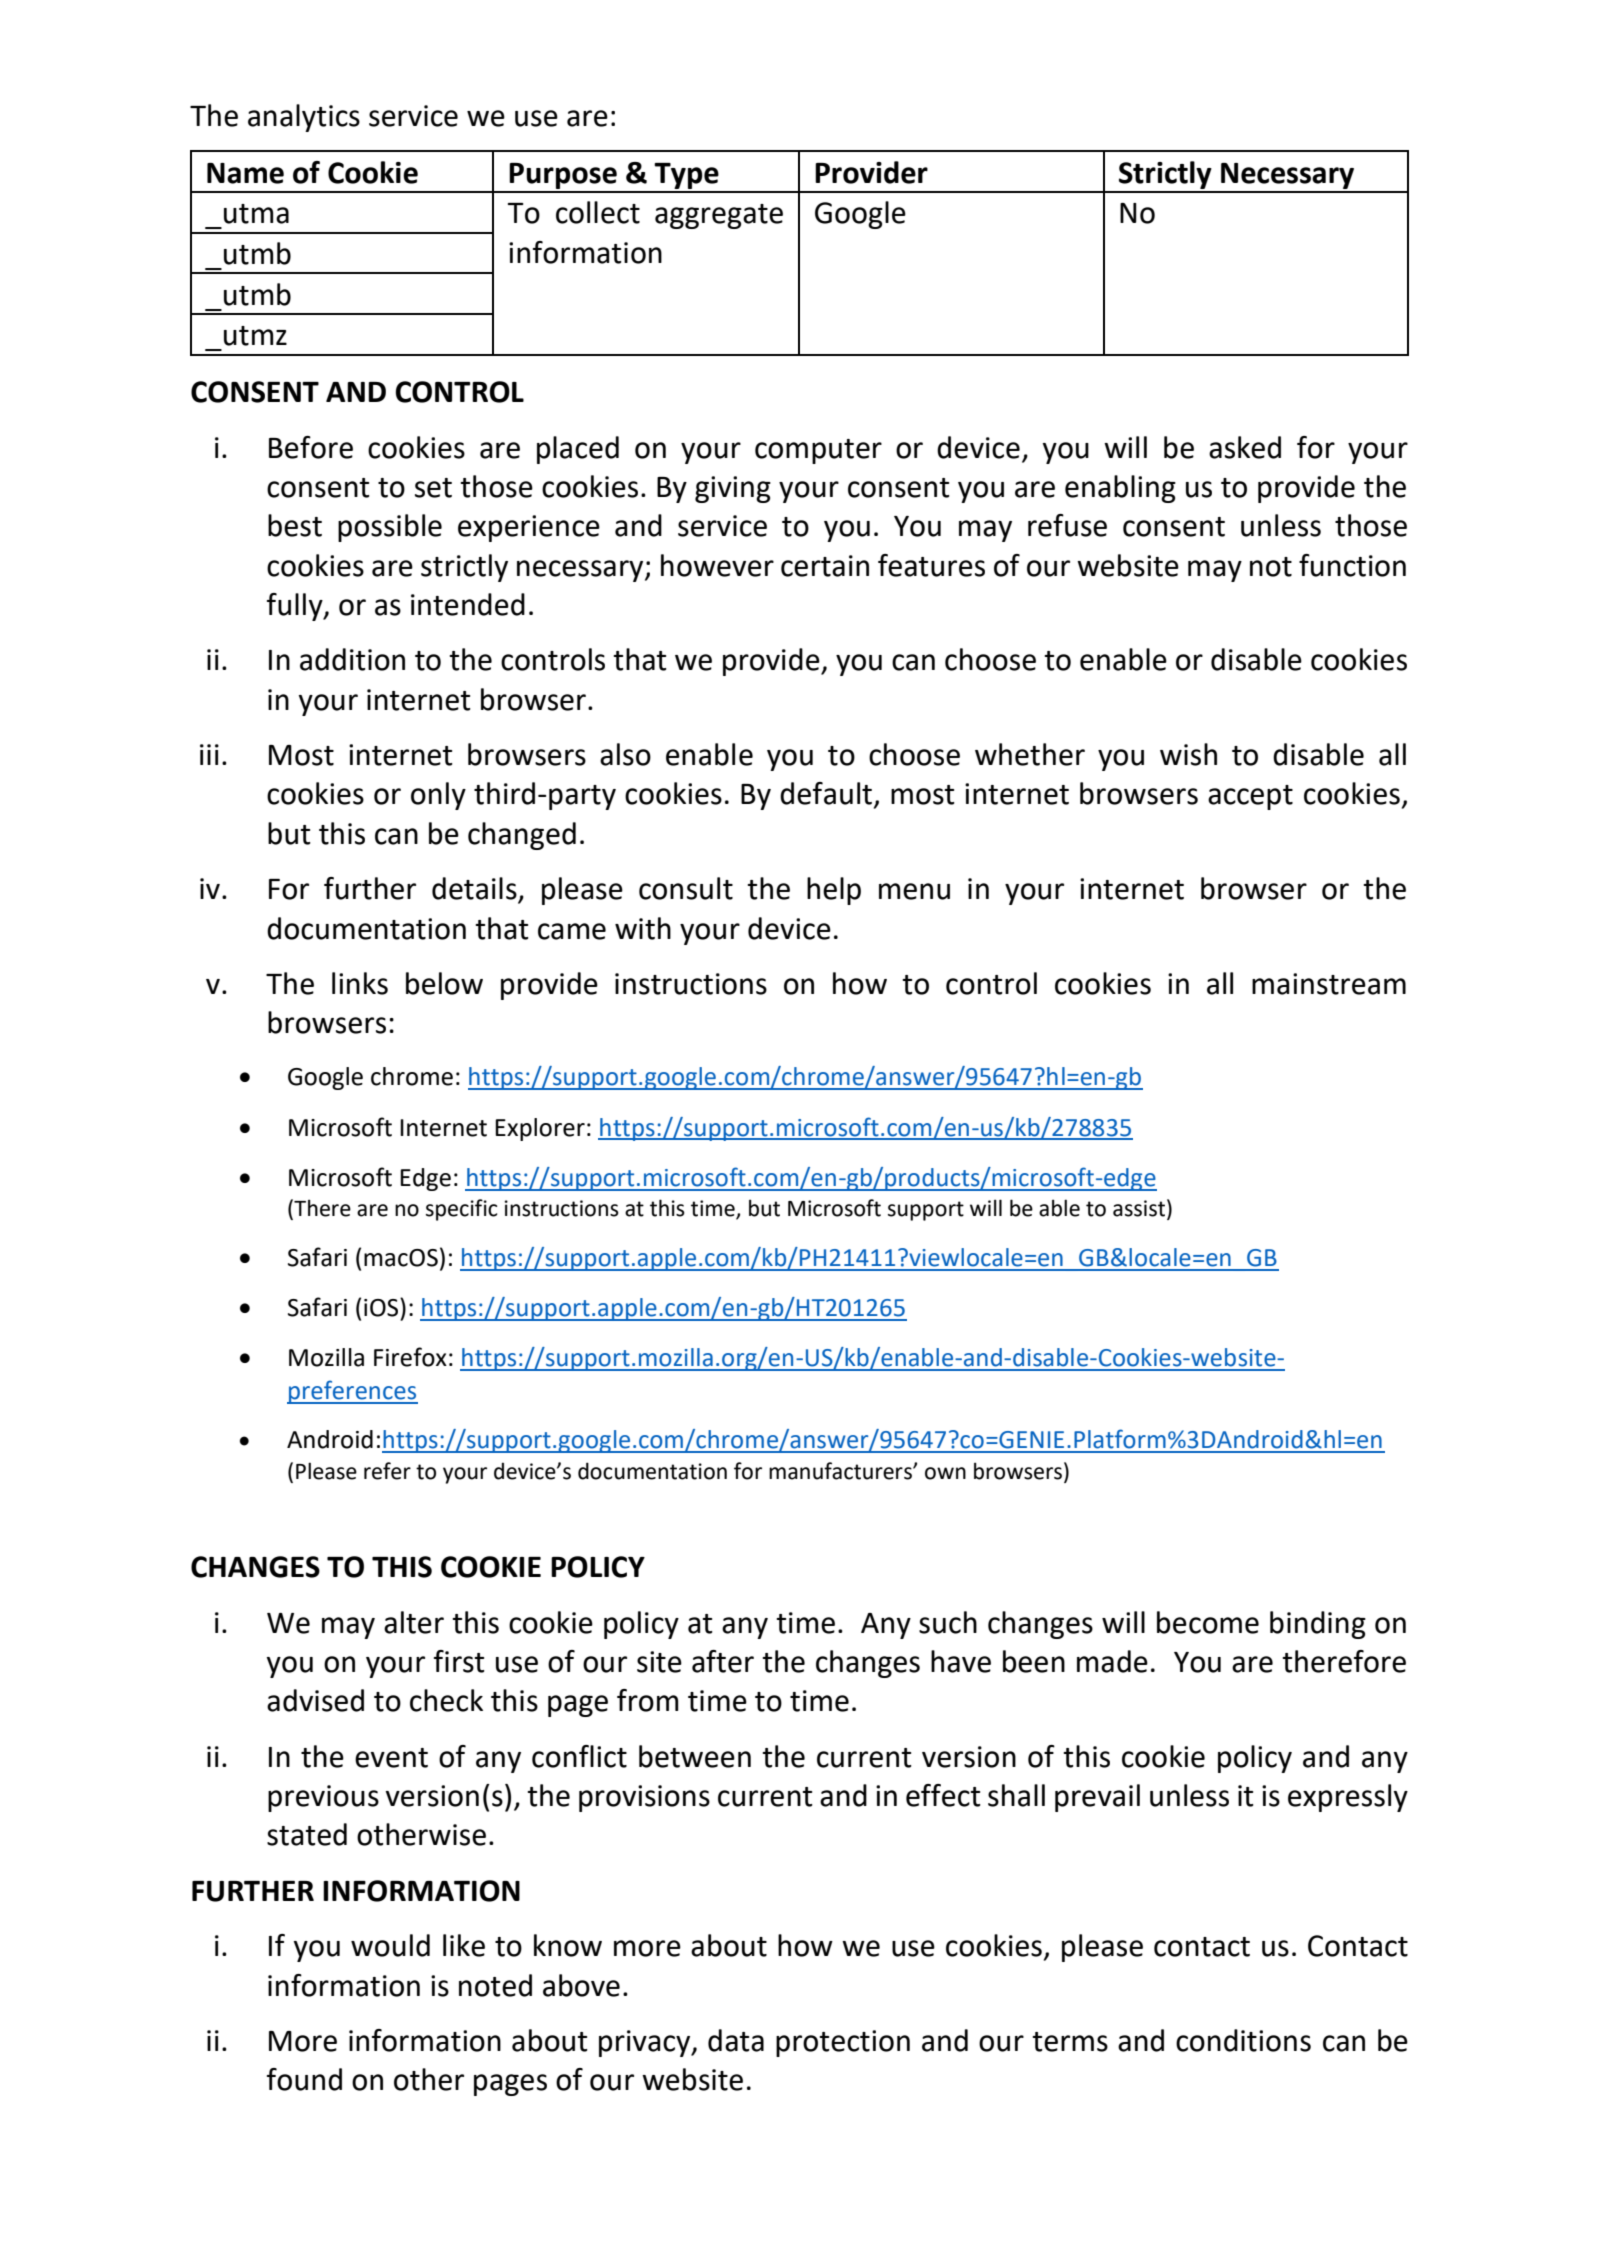 This image has width=1599, height=2260. Describe the element at coordinates (304, 2079) in the image. I see `found` at that location.
